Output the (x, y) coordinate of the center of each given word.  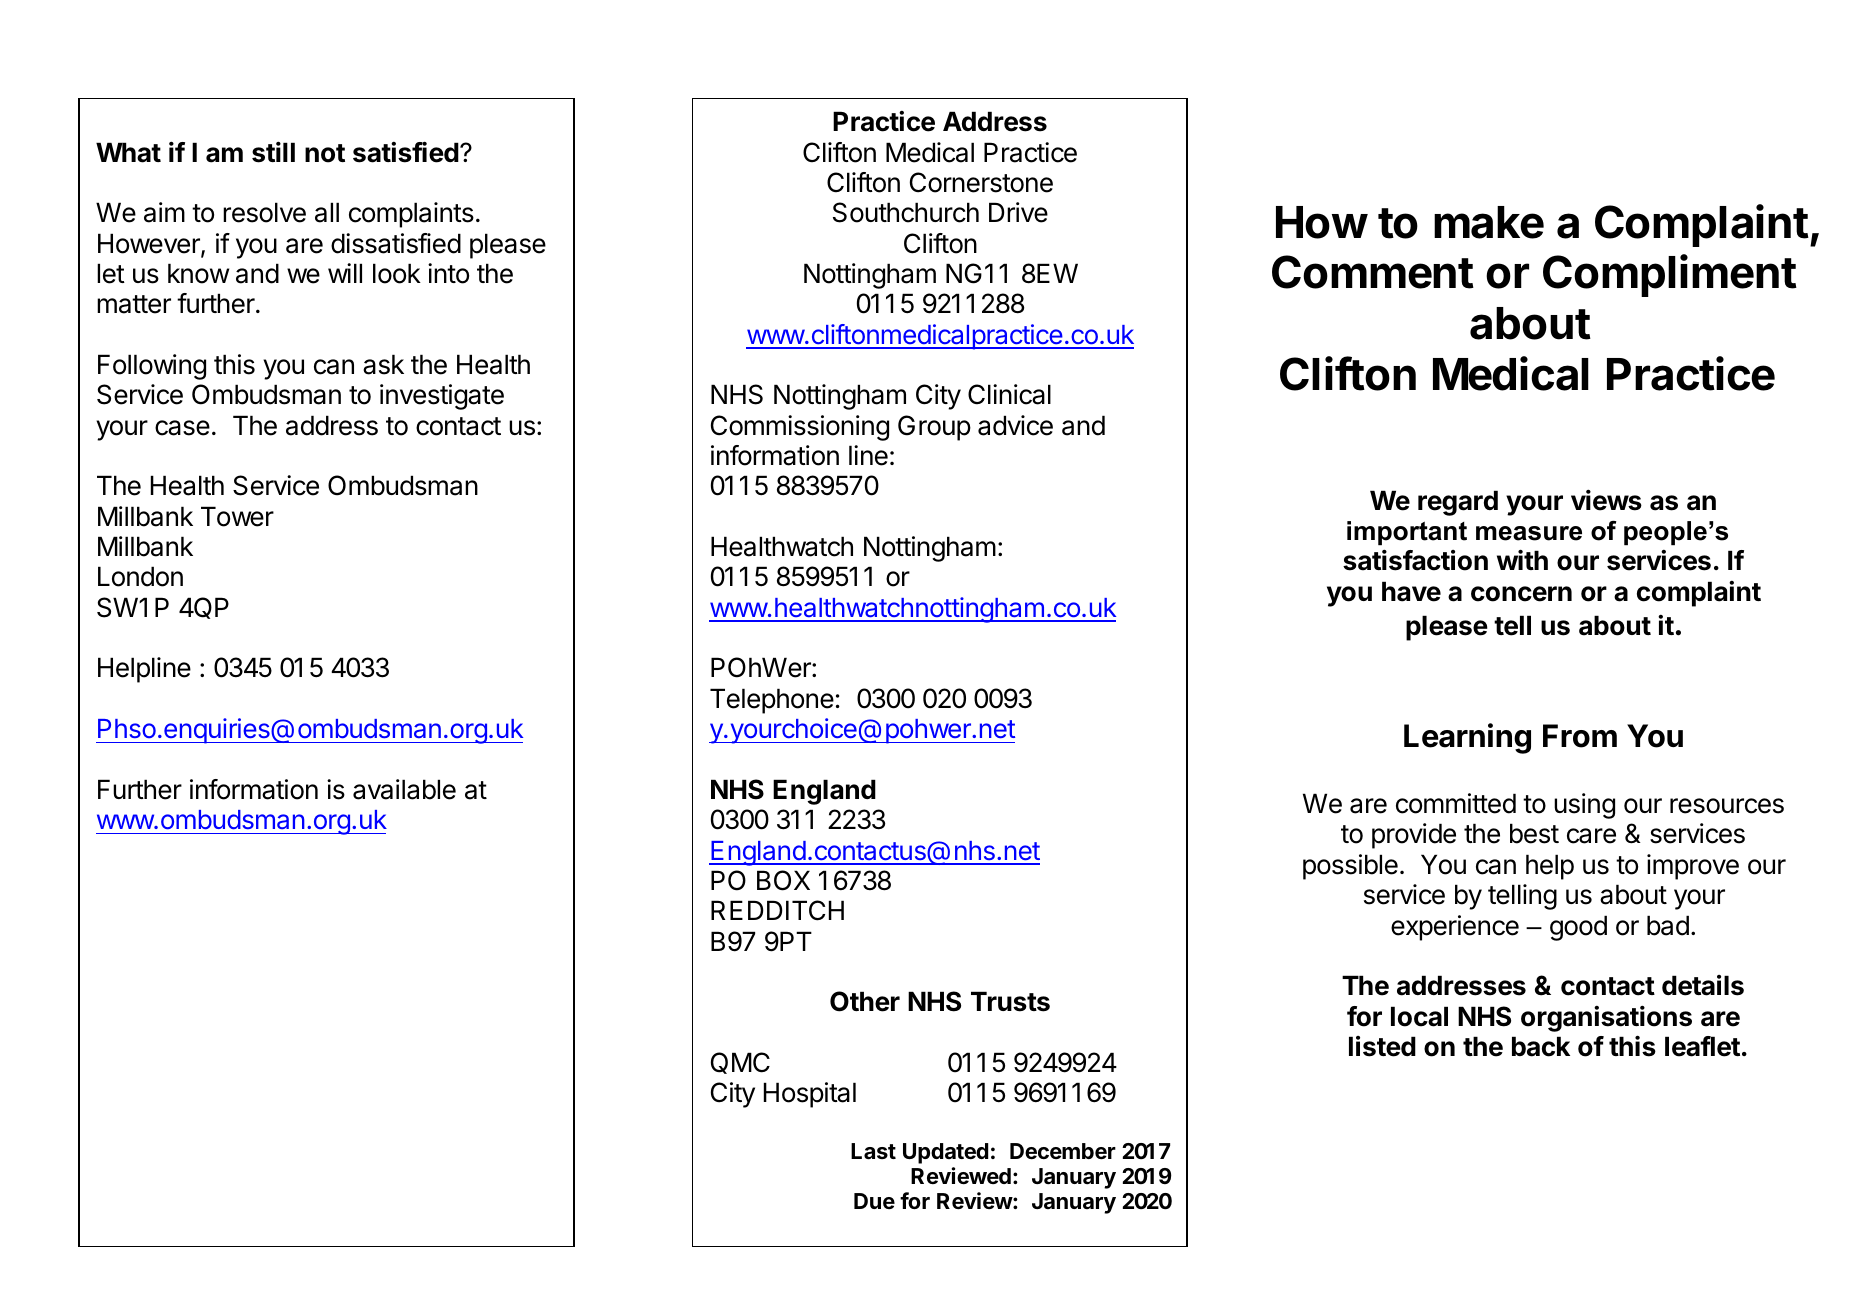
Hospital (810, 1095)
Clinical (1009, 394)
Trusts (1010, 1001)
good (1578, 928)
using (1584, 806)
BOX (783, 880)
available (404, 789)
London (140, 576)
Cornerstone (981, 182)
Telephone (772, 701)
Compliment (1670, 275)
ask (383, 364)
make (1489, 222)
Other (865, 1001)
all (327, 212)
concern (1521, 594)
